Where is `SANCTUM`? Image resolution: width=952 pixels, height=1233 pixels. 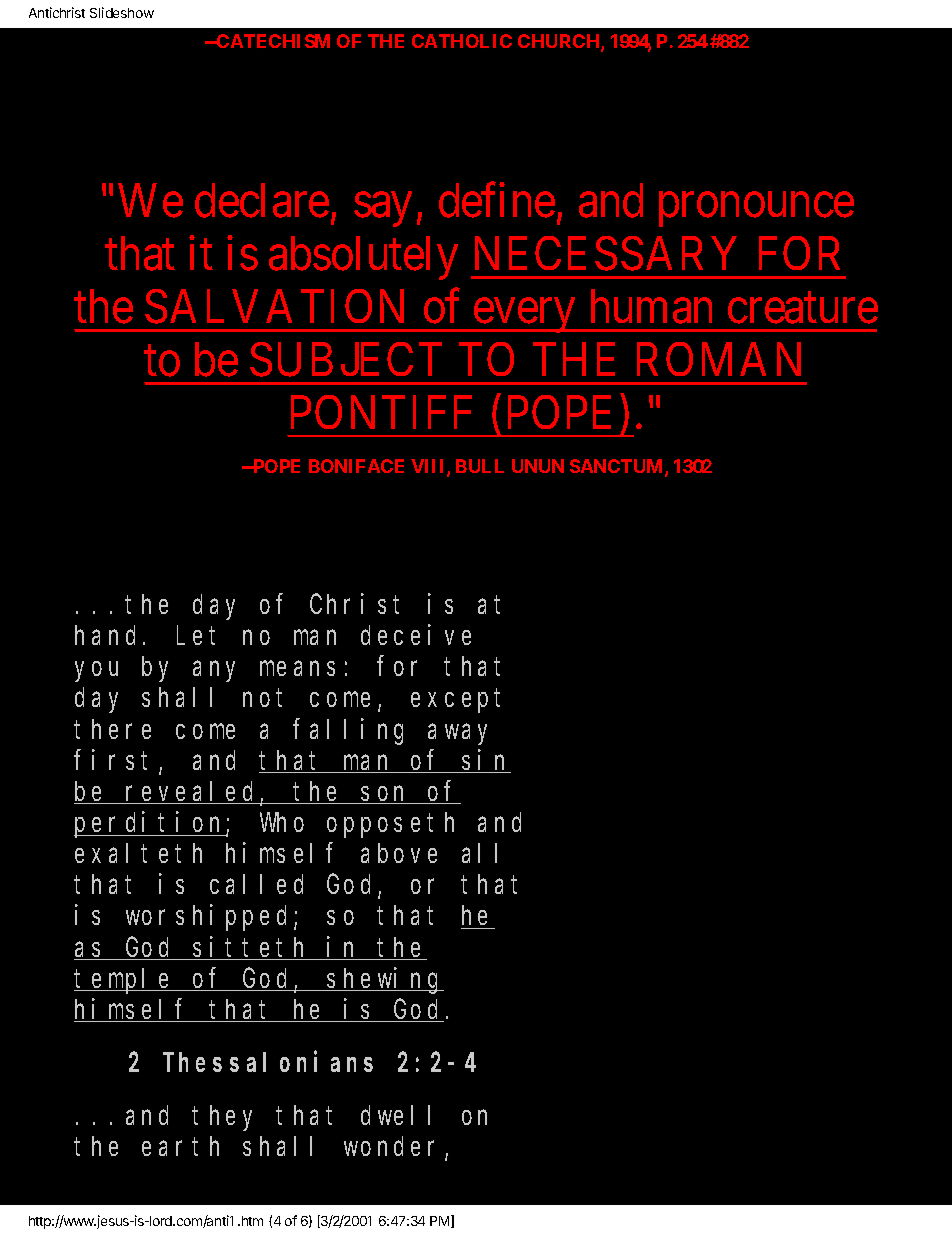 SANCTUM is located at coordinates (618, 467).
